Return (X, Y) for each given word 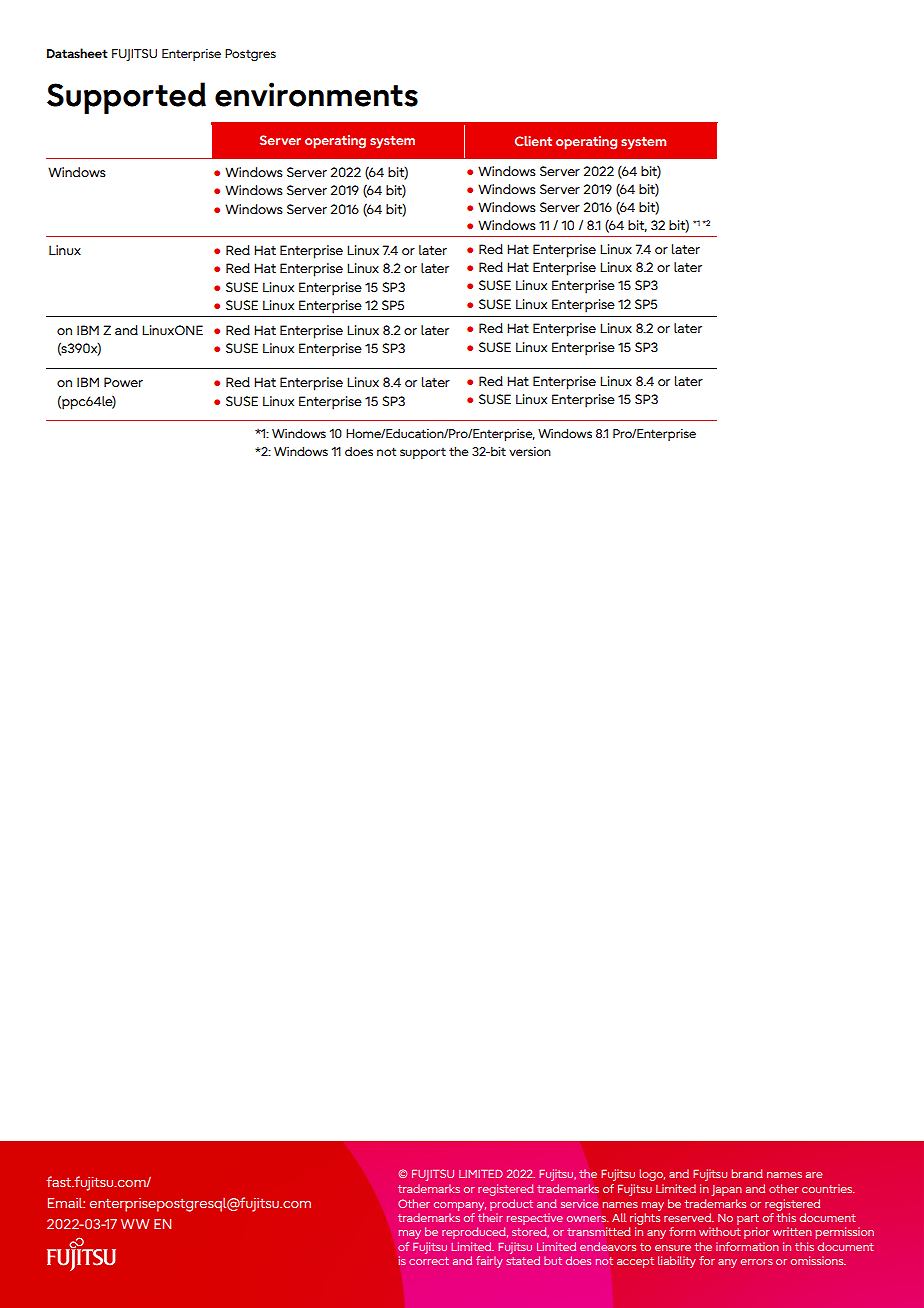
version (530, 451)
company (460, 1206)
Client (533, 141)
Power (123, 382)
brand (747, 1173)
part (748, 1219)
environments (316, 94)
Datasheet (77, 53)
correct (429, 1261)
